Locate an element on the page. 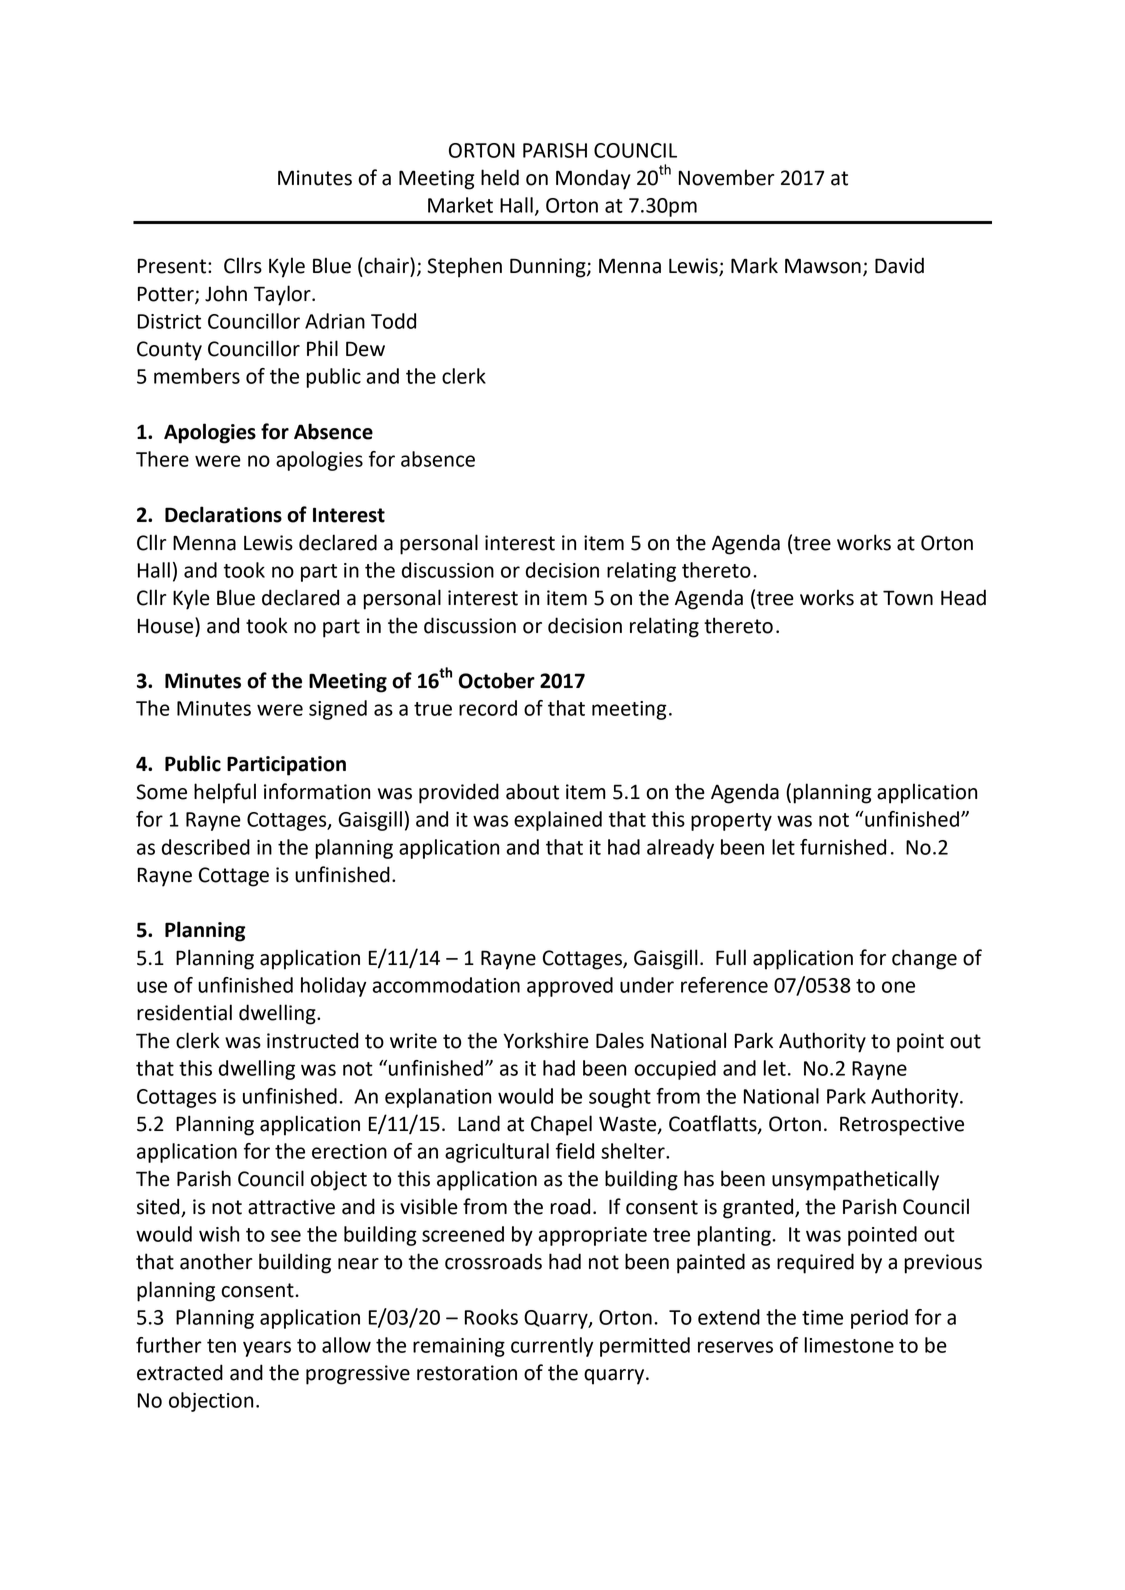 The height and width of the page is (1590, 1125). Town is located at coordinates (908, 598).
